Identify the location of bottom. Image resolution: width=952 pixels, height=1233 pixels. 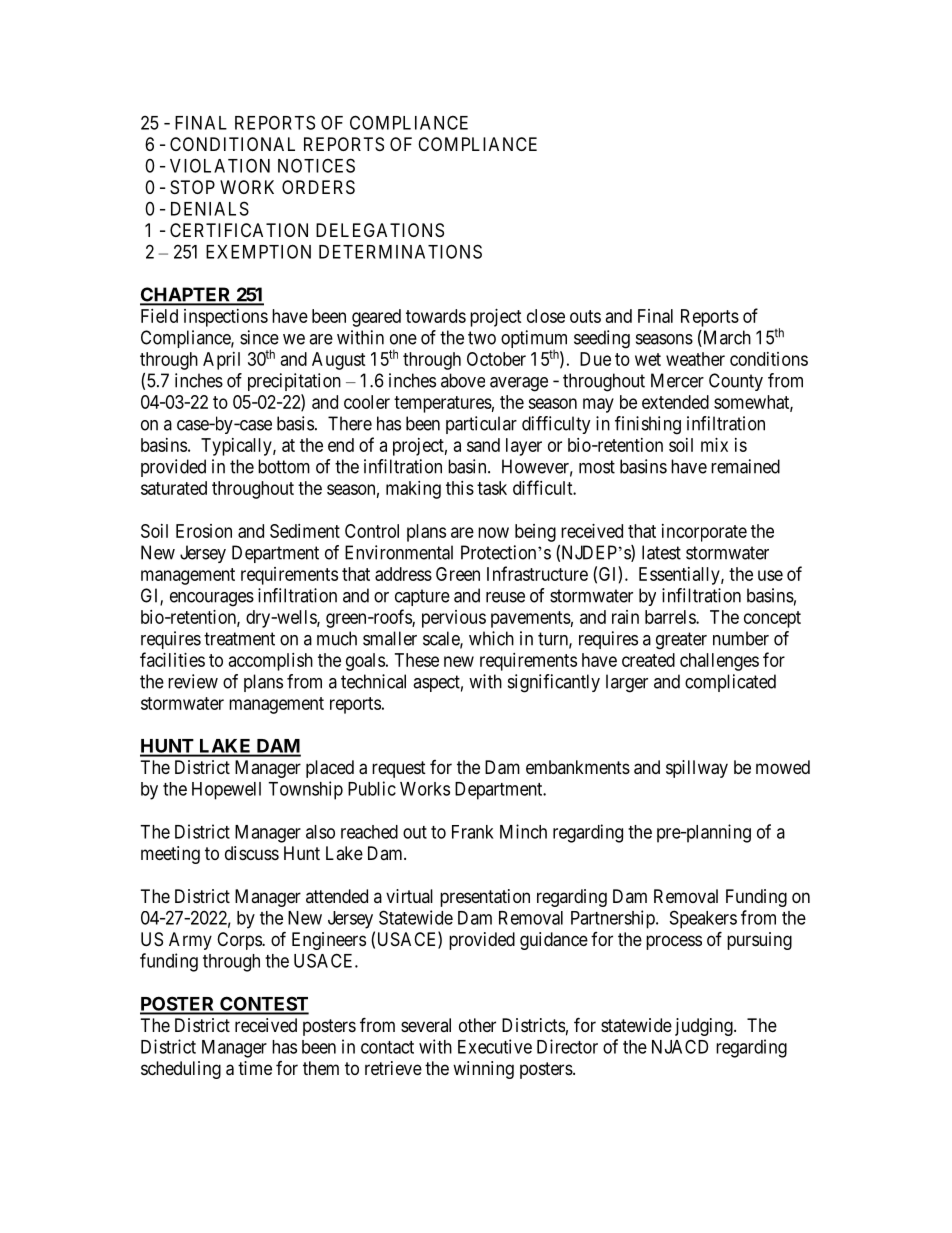
(284, 466).
